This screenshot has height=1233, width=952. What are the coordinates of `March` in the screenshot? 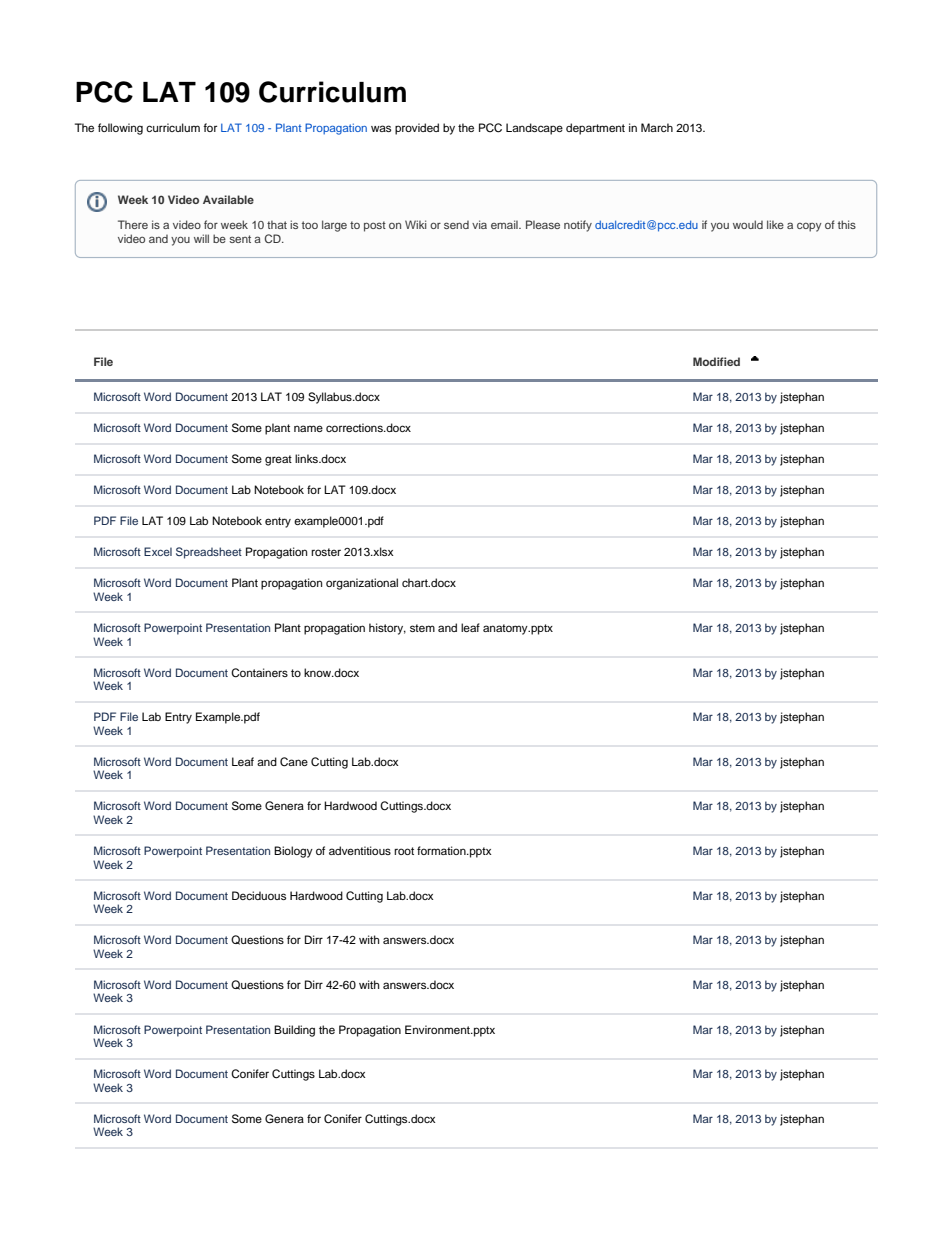 It's located at (657, 127).
